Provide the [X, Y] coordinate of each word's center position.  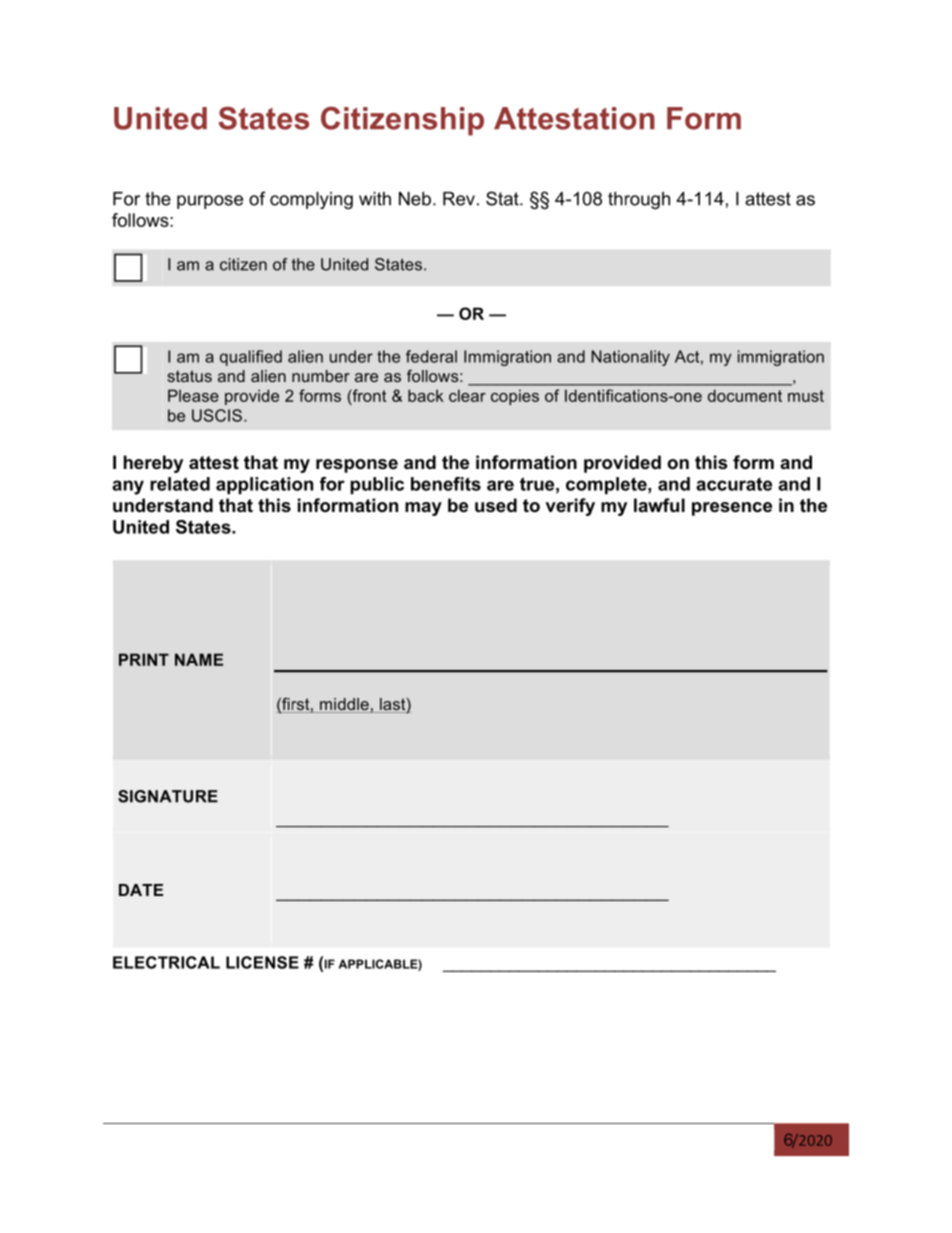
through [639, 200]
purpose [210, 202]
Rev [459, 199]
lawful [659, 505]
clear [467, 395]
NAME [199, 659]
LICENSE [262, 962]
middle [344, 705]
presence [732, 509]
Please [193, 395]
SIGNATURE [168, 796]
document [745, 395]
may [423, 509]
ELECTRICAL [166, 962]
